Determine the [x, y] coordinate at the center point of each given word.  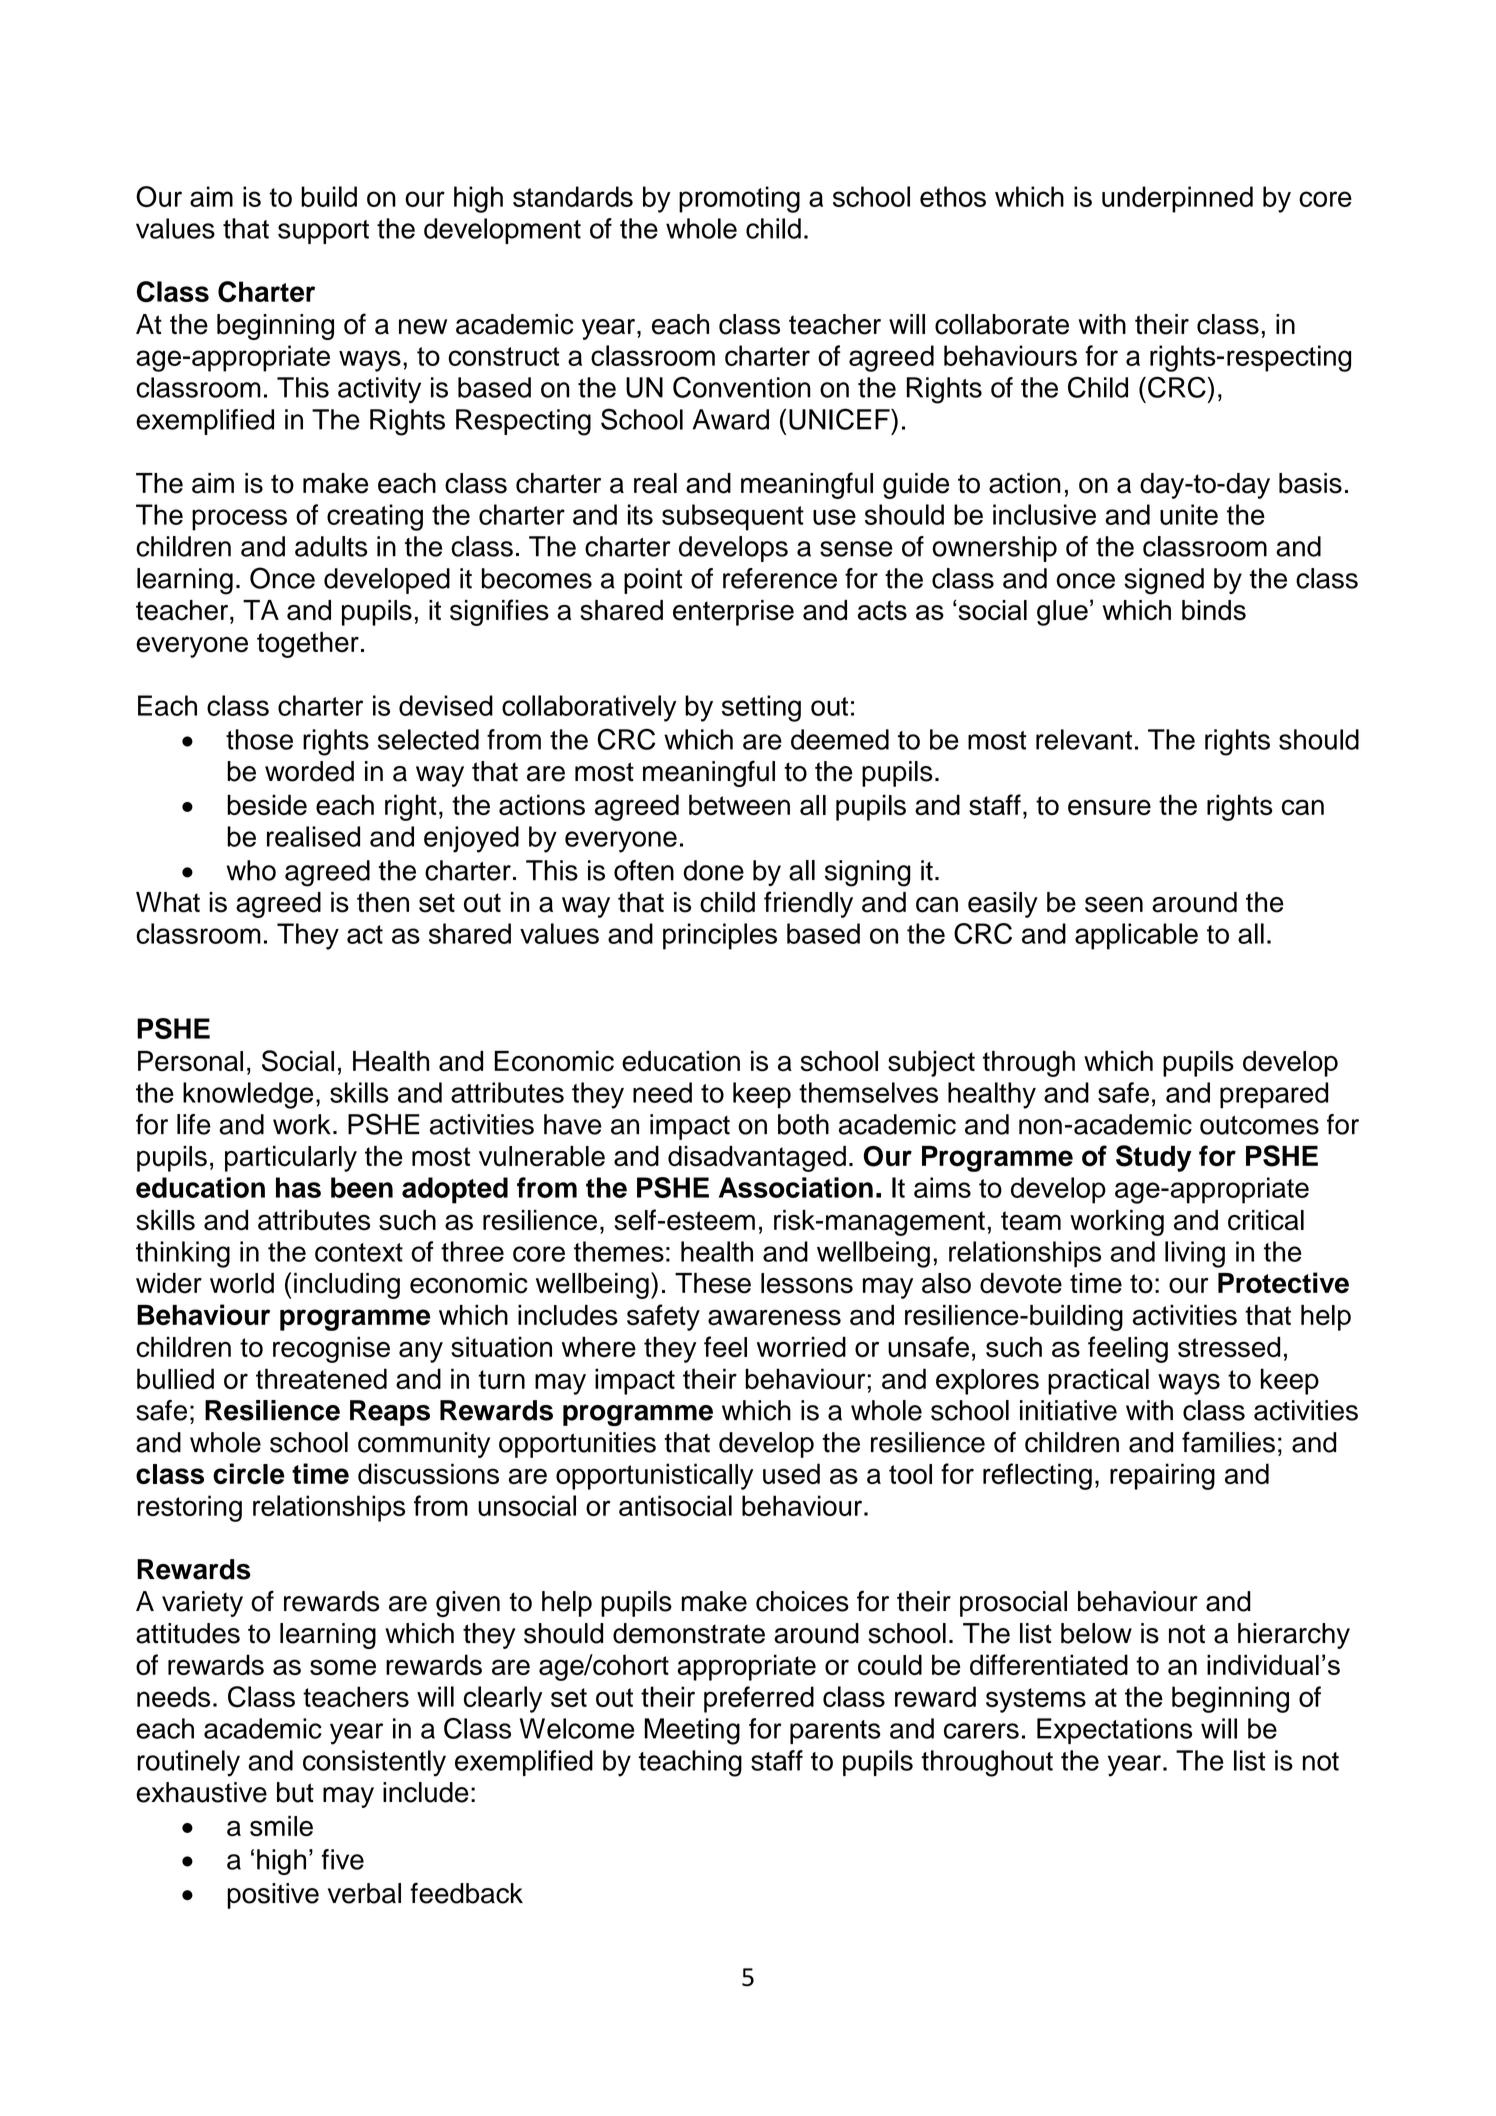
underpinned [1177, 199]
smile [281, 1826]
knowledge [248, 1095]
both [803, 1124]
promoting [739, 199]
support [323, 232]
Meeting [692, 1731]
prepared [1274, 1095]
